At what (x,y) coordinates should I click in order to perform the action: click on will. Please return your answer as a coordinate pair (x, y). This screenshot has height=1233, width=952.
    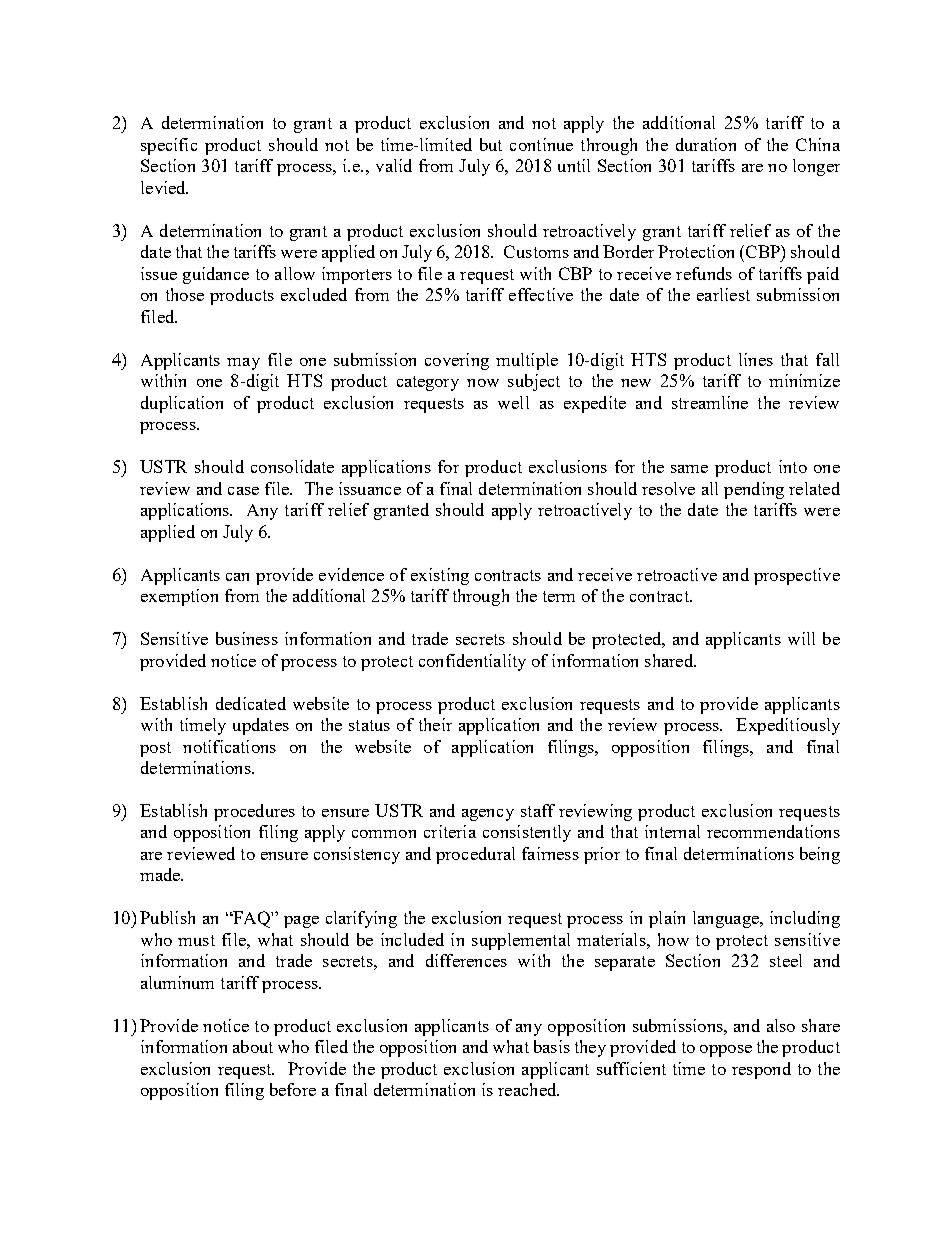
    Looking at the image, I should click on (801, 638).
